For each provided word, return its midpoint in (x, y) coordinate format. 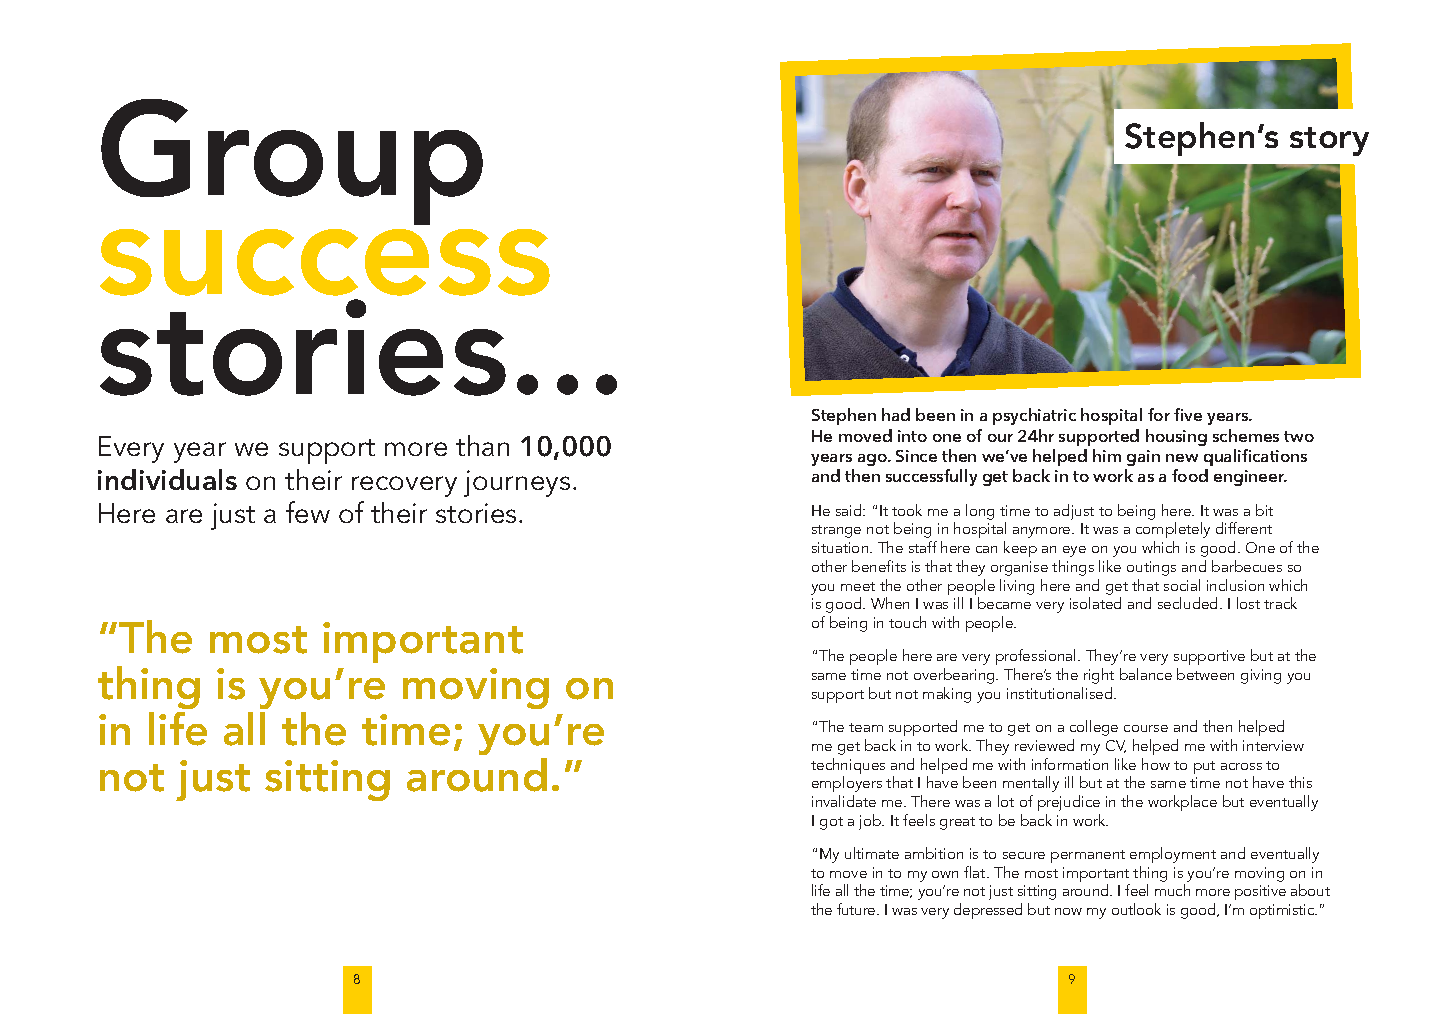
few (308, 512)
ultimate (872, 853)
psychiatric (1034, 416)
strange (836, 531)
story (1329, 141)
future (857, 909)
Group (292, 162)
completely (1173, 532)
